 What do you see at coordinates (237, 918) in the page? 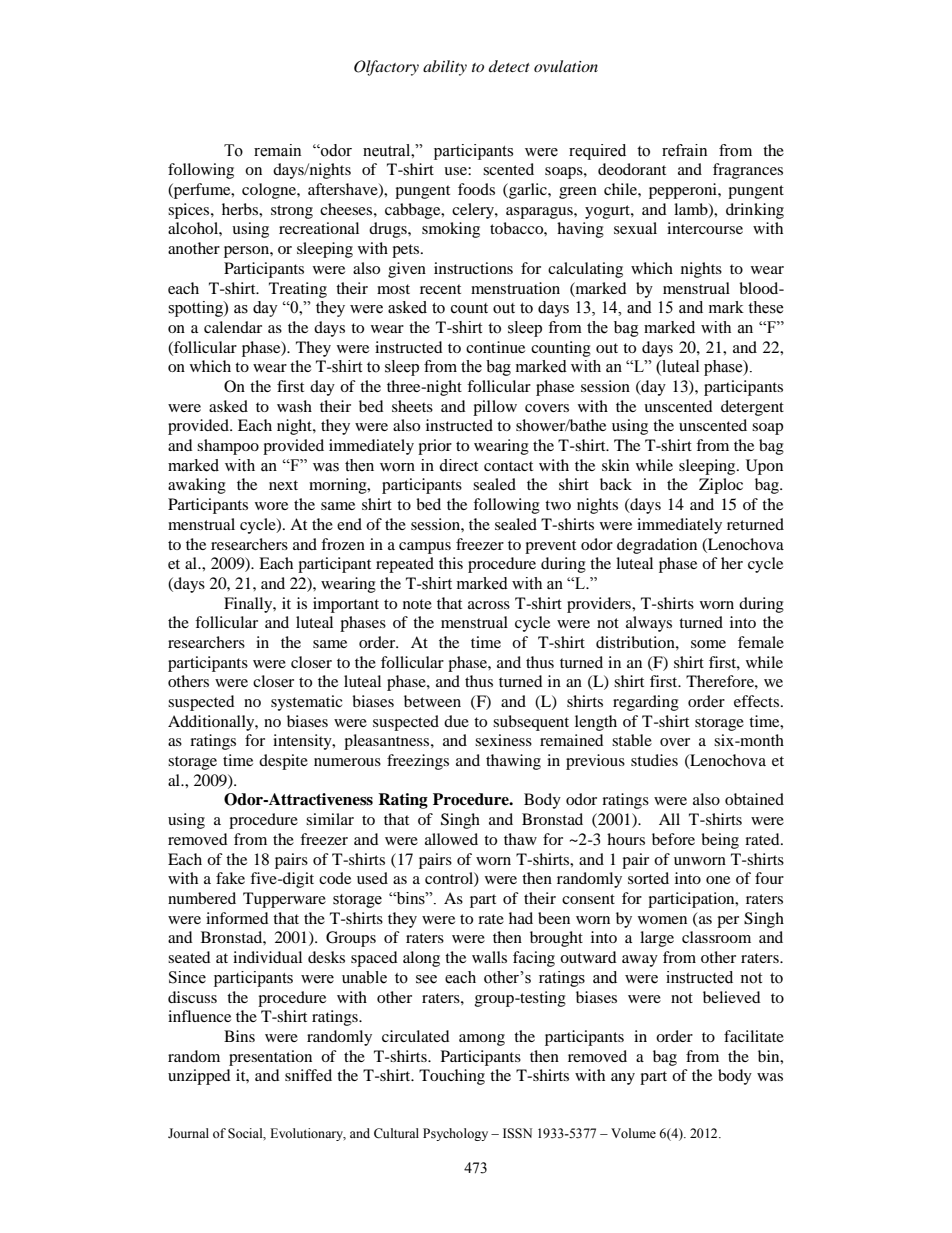
I see `informed` at bounding box center [237, 918].
